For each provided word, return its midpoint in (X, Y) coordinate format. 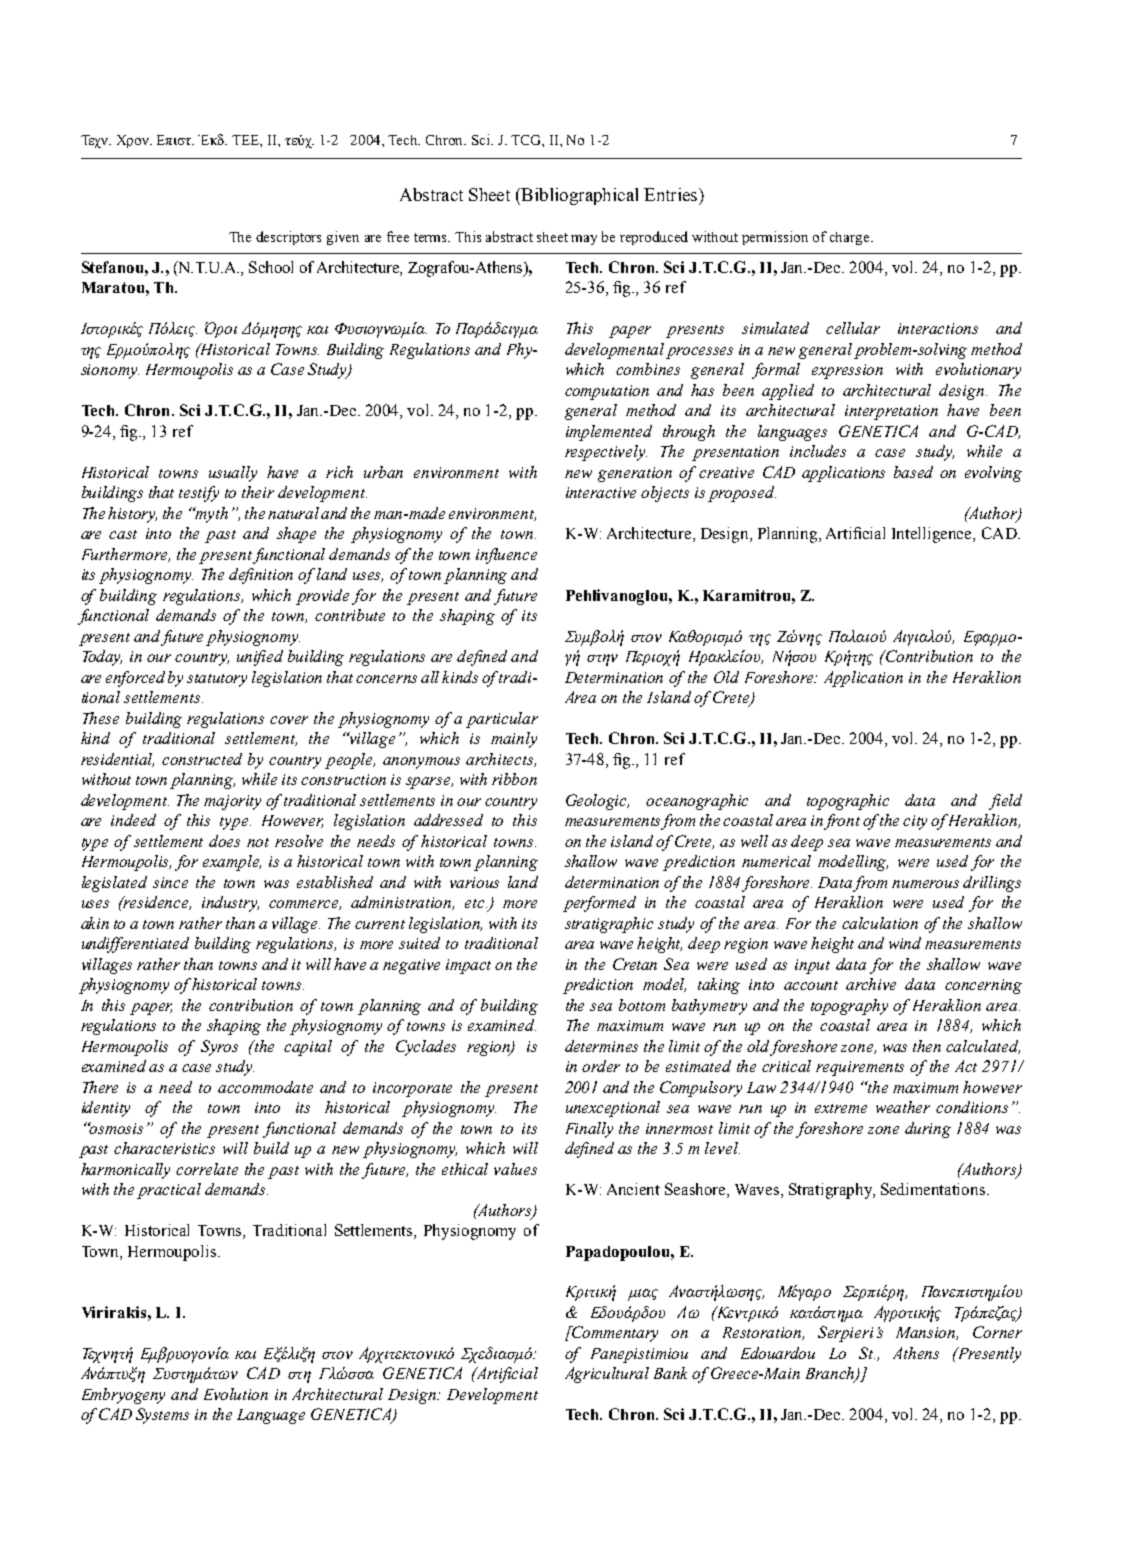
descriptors (288, 238)
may (584, 240)
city (915, 822)
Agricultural (607, 1375)
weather (903, 1107)
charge (851, 238)
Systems (162, 1416)
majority (232, 802)
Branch (831, 1374)
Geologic (597, 802)
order (601, 1066)
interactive (601, 492)
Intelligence (933, 535)
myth (211, 515)
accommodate (265, 1087)
